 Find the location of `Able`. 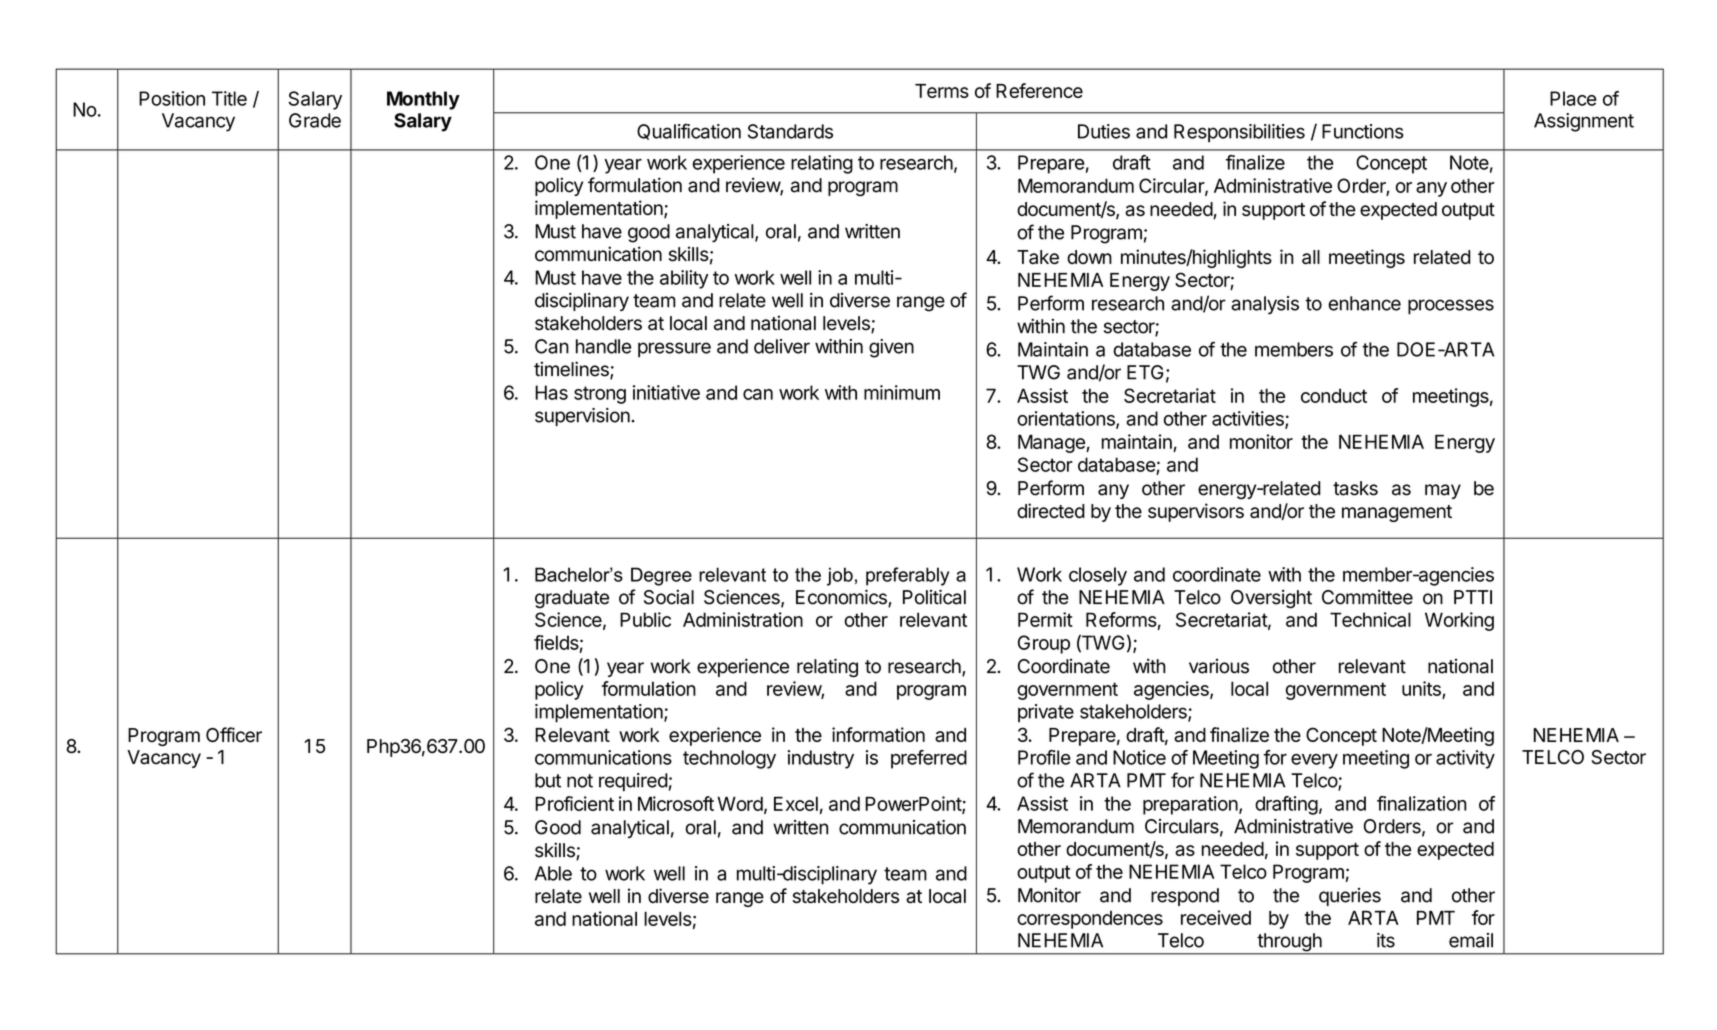

Able is located at coordinates (553, 873).
